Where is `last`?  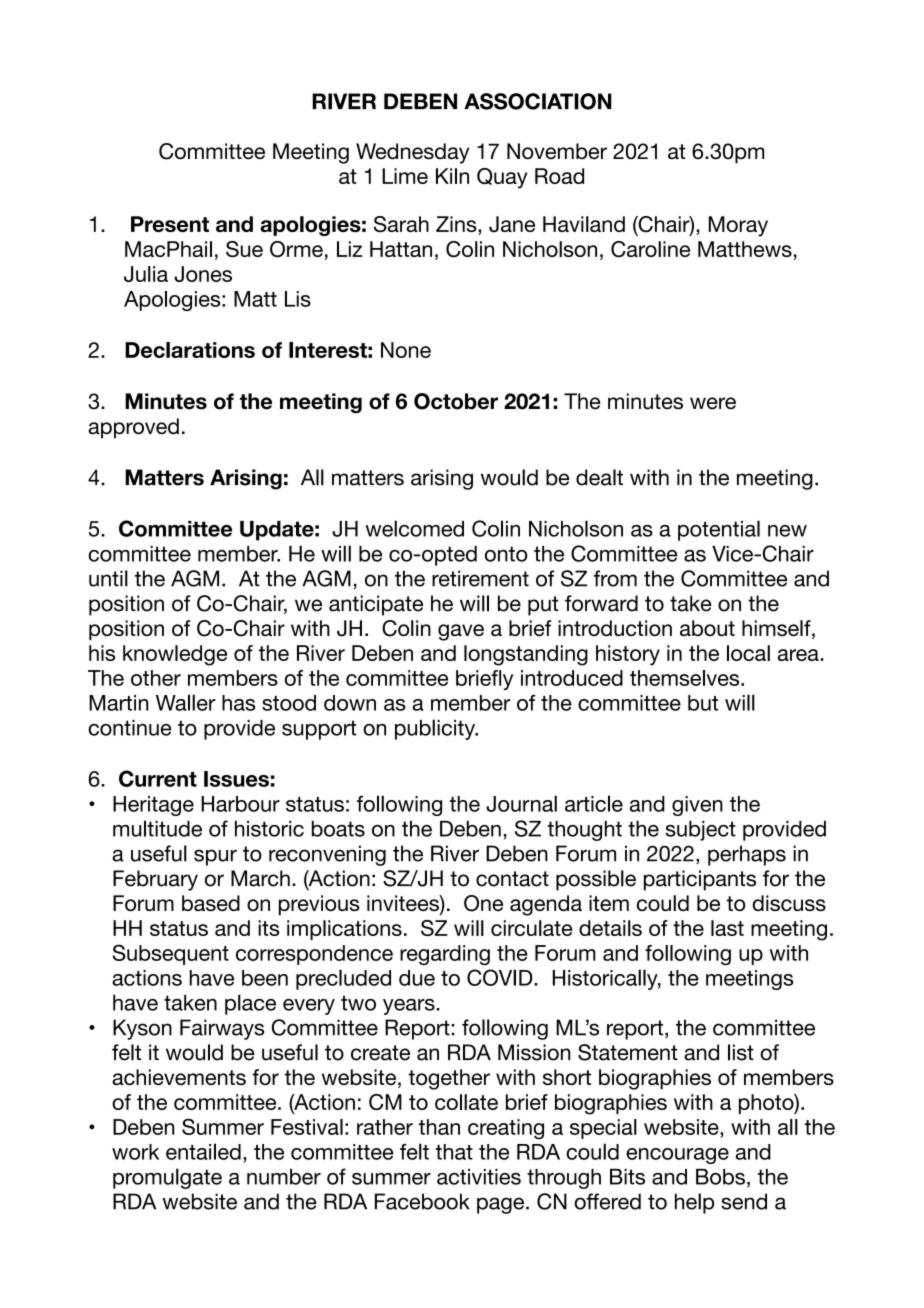 last is located at coordinates (727, 928).
